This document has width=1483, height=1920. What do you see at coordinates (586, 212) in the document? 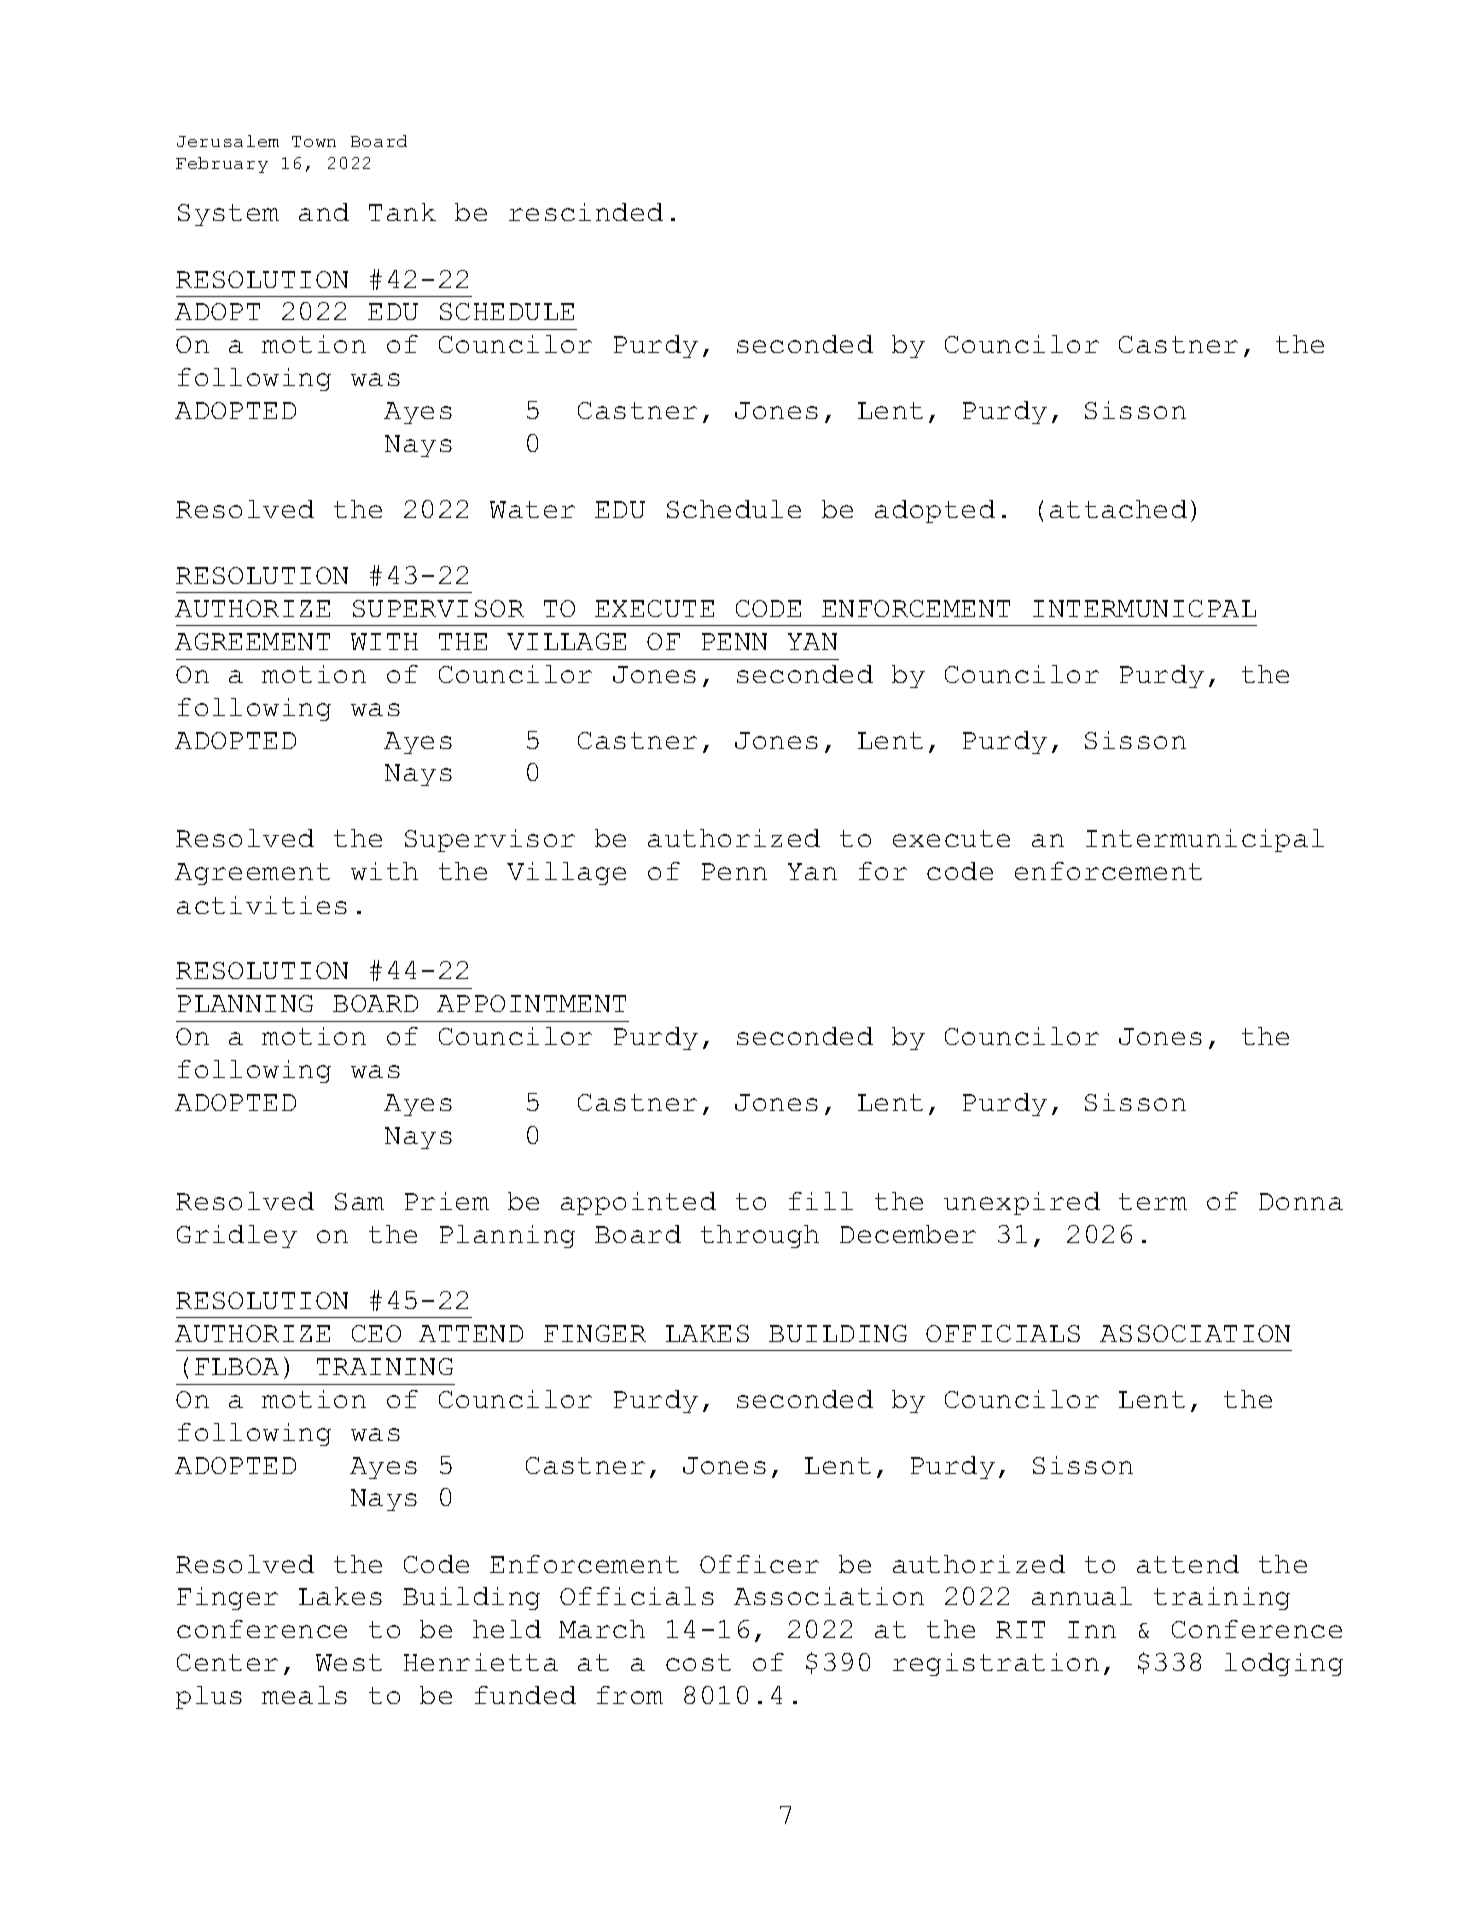
I see `rescinded` at bounding box center [586, 212].
